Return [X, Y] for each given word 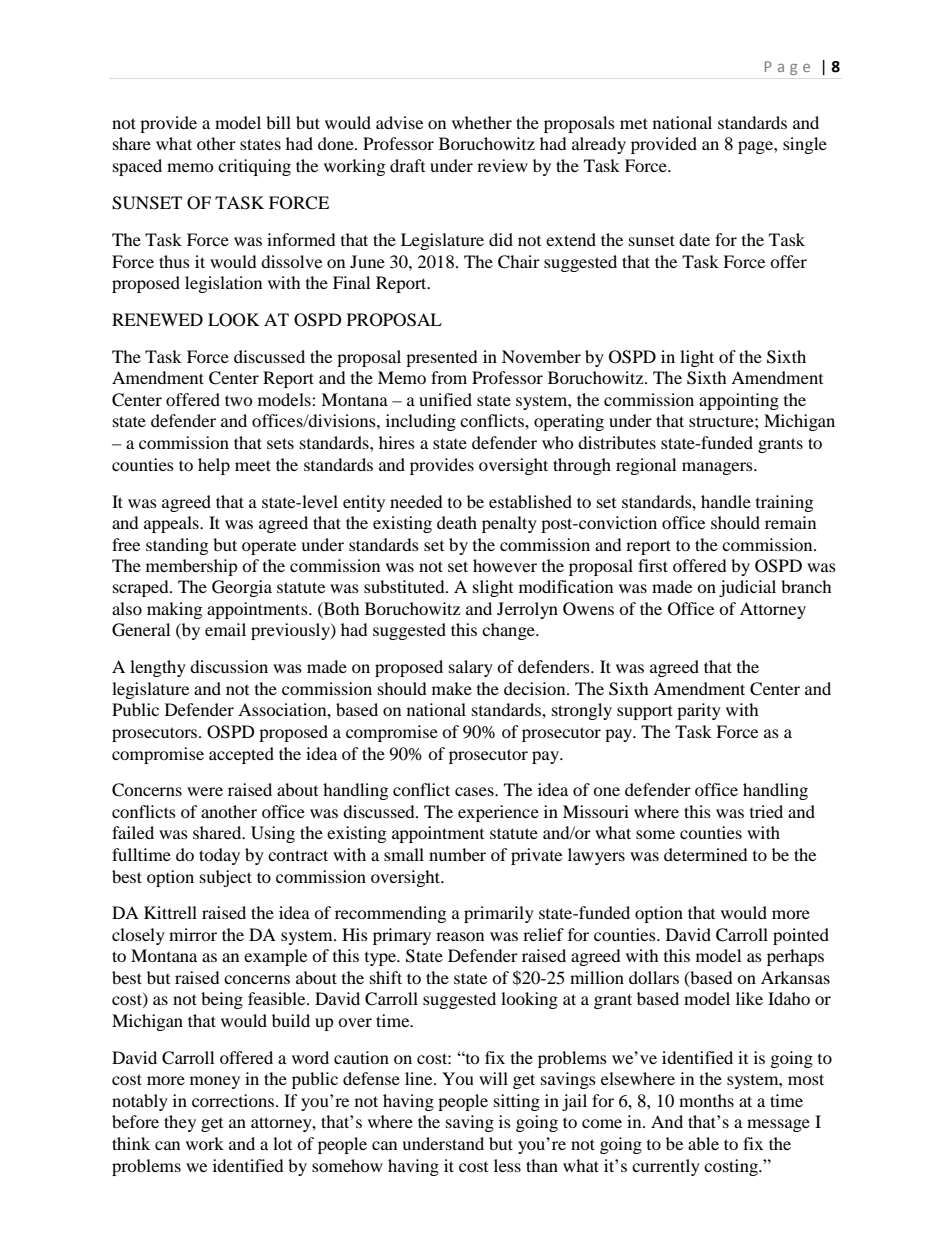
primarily [499, 914]
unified [445, 399]
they [180, 1123]
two [239, 400]
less [507, 1165]
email [225, 629]
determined [706, 854]
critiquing [254, 167]
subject [226, 878]
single [805, 145]
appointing [739, 401]
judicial [747, 588]
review [502, 165]
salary [471, 668]
